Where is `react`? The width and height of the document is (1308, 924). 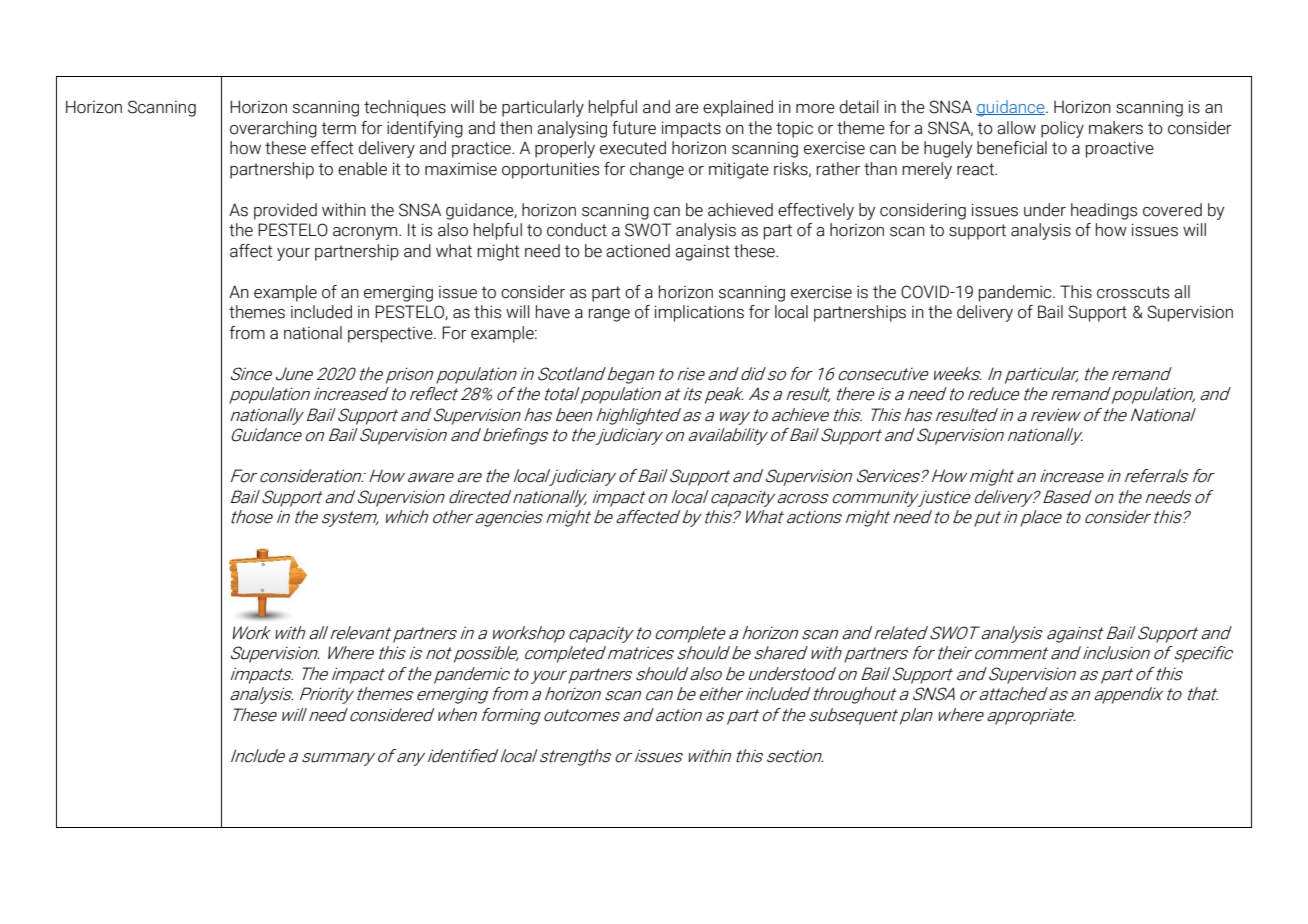
react is located at coordinates (976, 169).
